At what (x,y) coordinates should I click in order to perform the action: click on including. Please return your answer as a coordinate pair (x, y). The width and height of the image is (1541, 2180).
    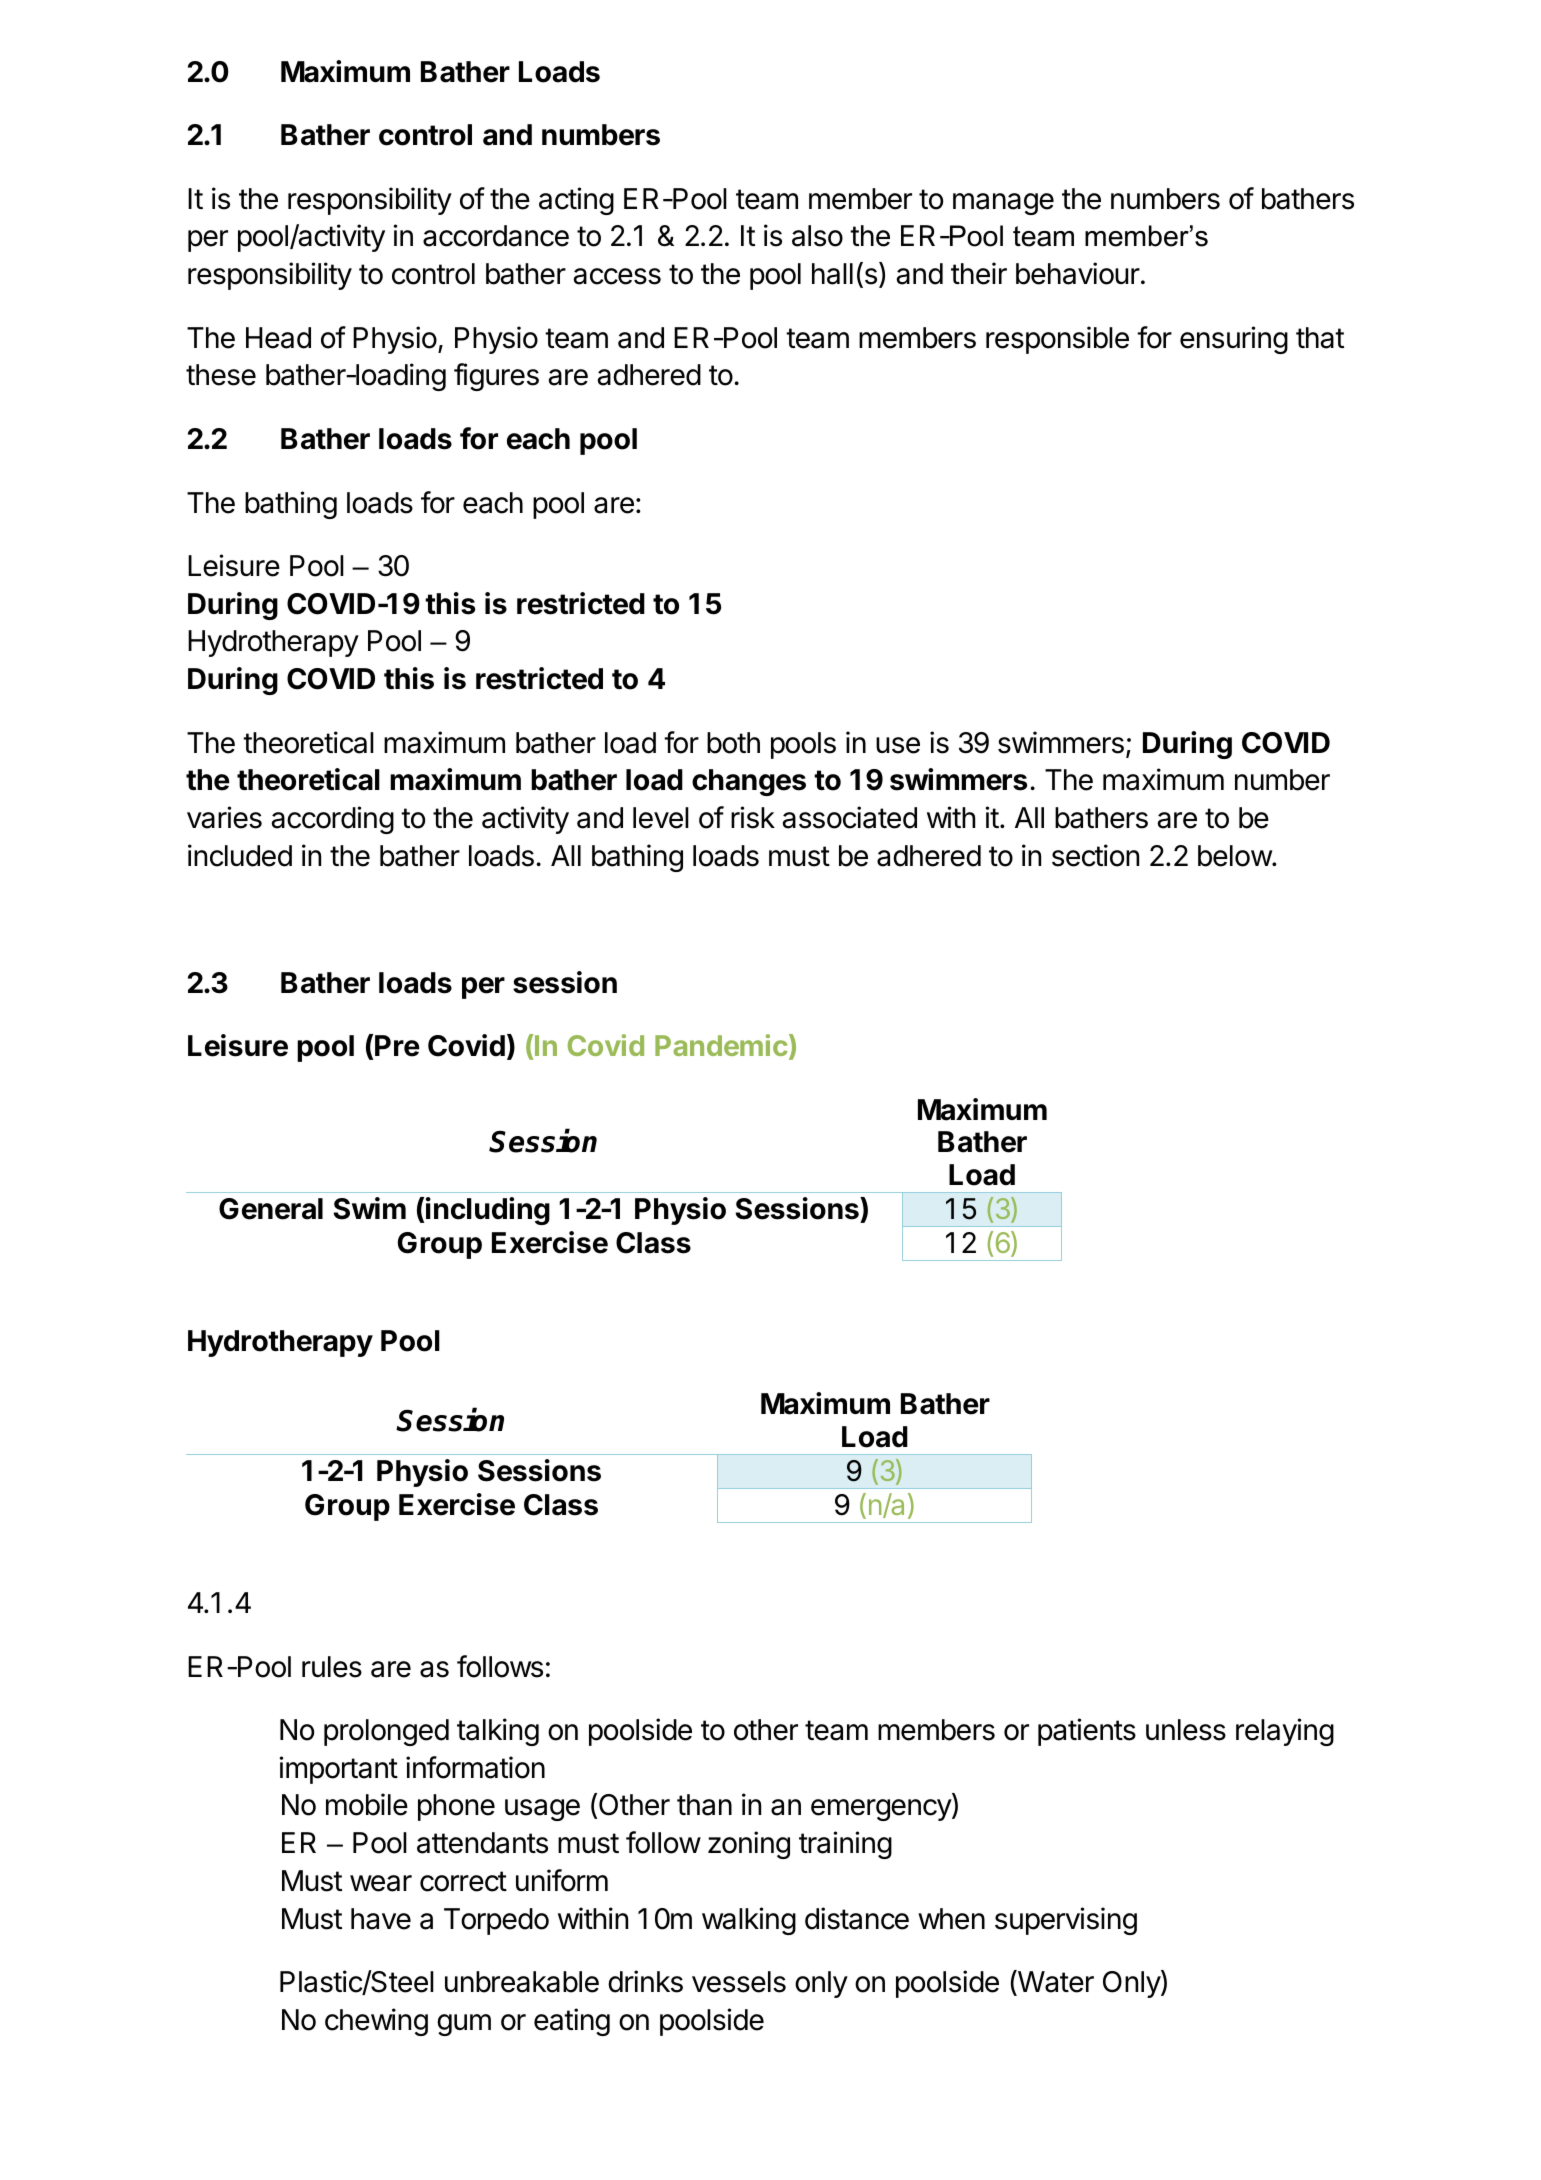
    Looking at the image, I should click on (488, 1211).
